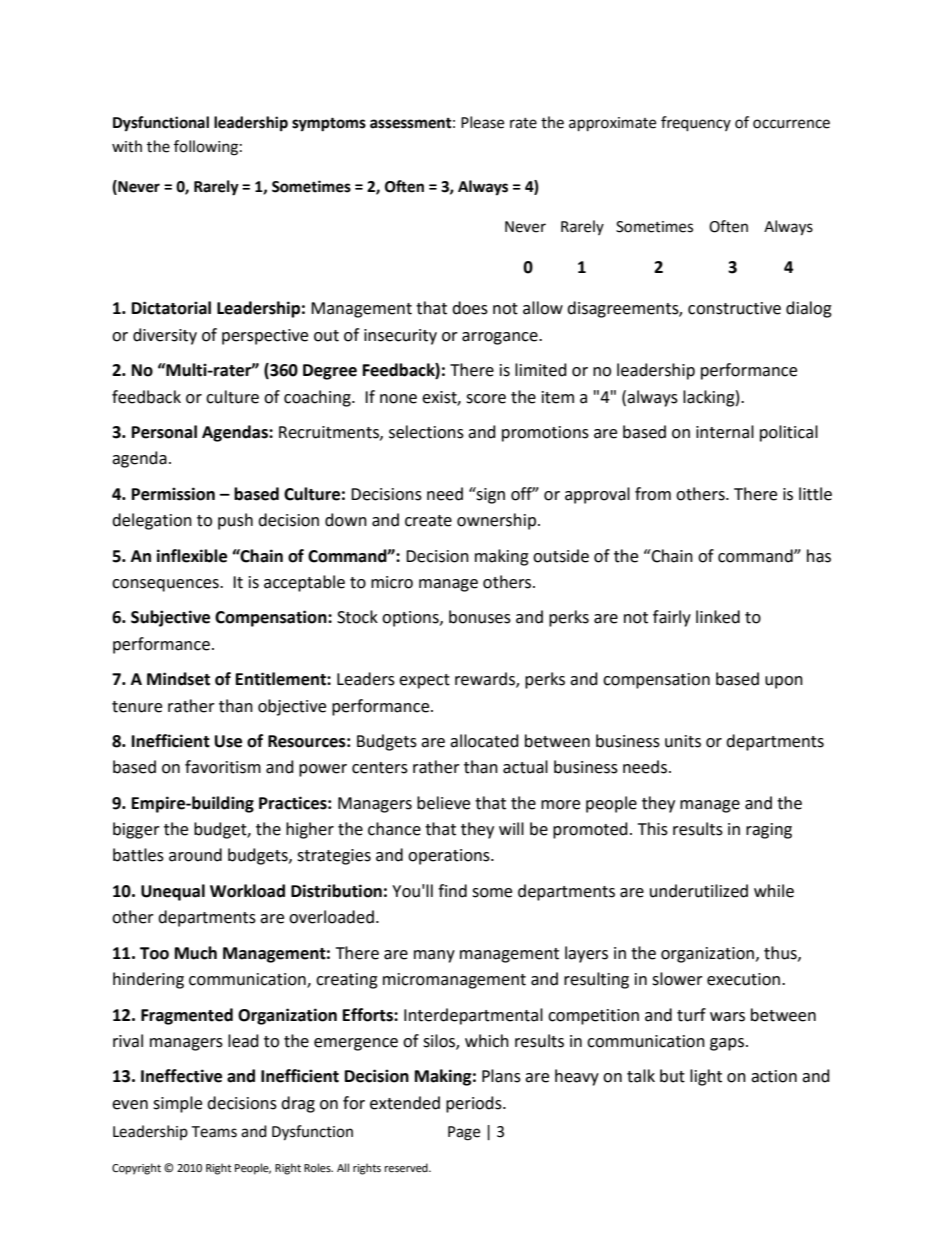  What do you see at coordinates (206, 148) in the page?
I see `following` at bounding box center [206, 148].
